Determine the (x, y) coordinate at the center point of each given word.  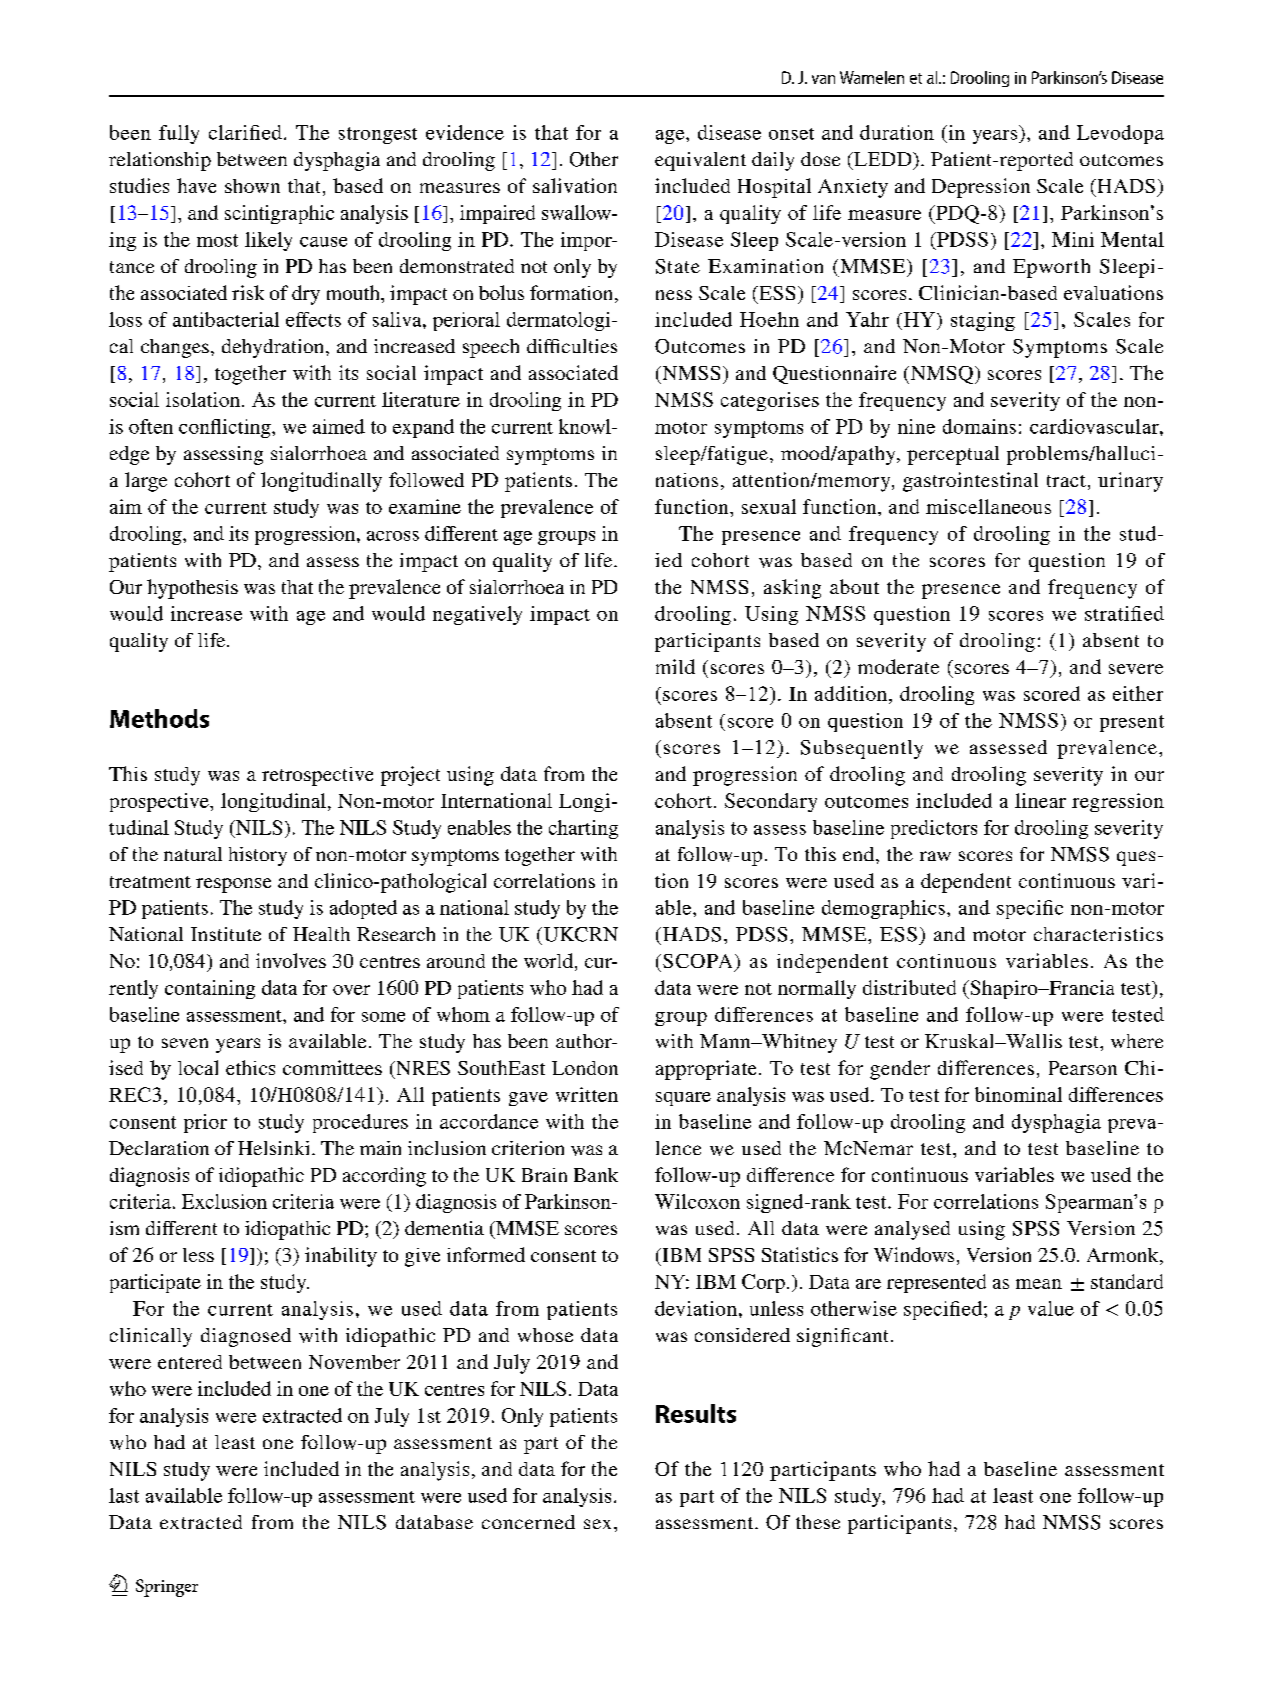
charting (583, 829)
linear (1040, 800)
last (124, 1495)
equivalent (700, 161)
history (258, 856)
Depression (981, 188)
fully (179, 134)
